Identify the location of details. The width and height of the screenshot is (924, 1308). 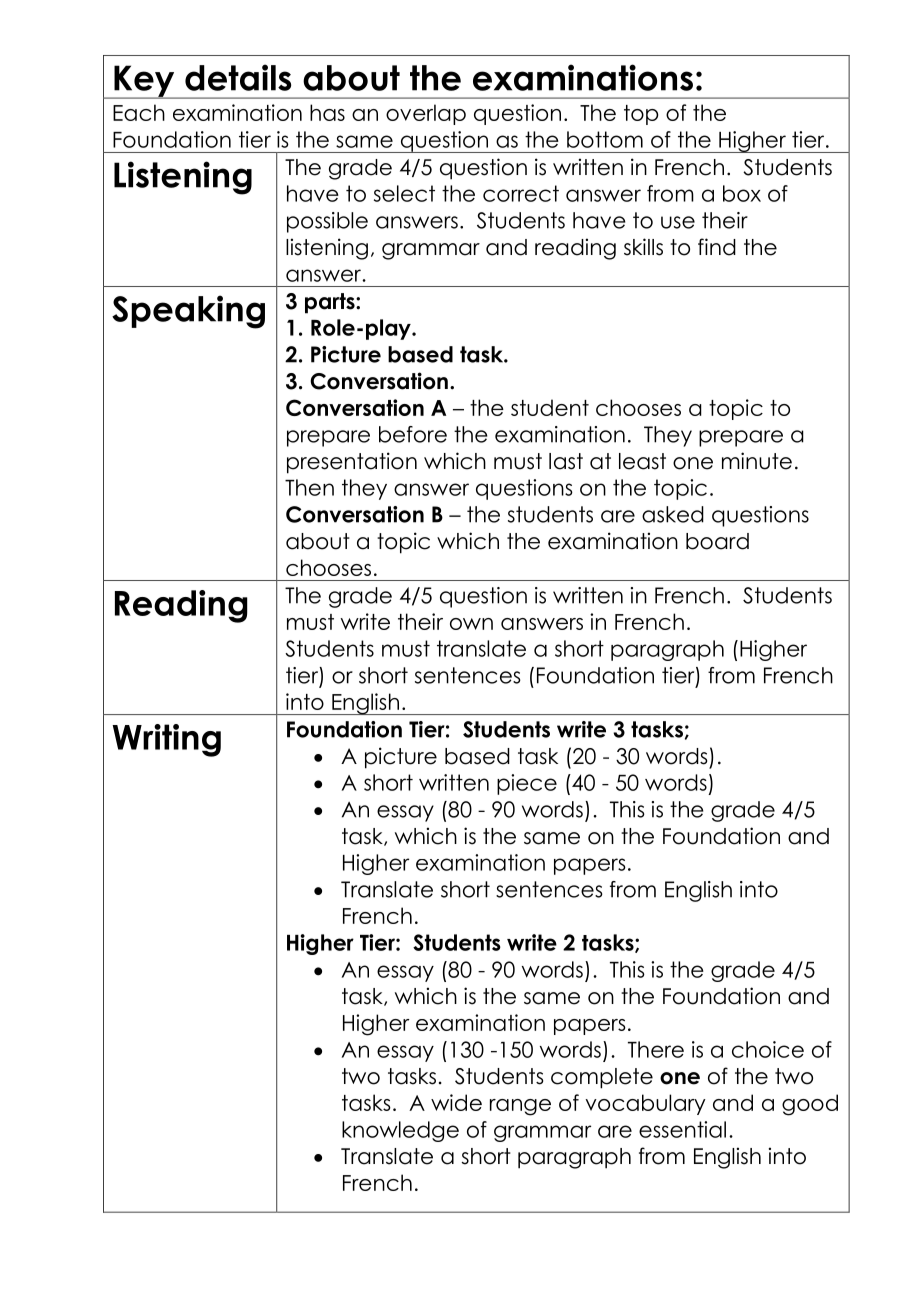
(238, 77).
